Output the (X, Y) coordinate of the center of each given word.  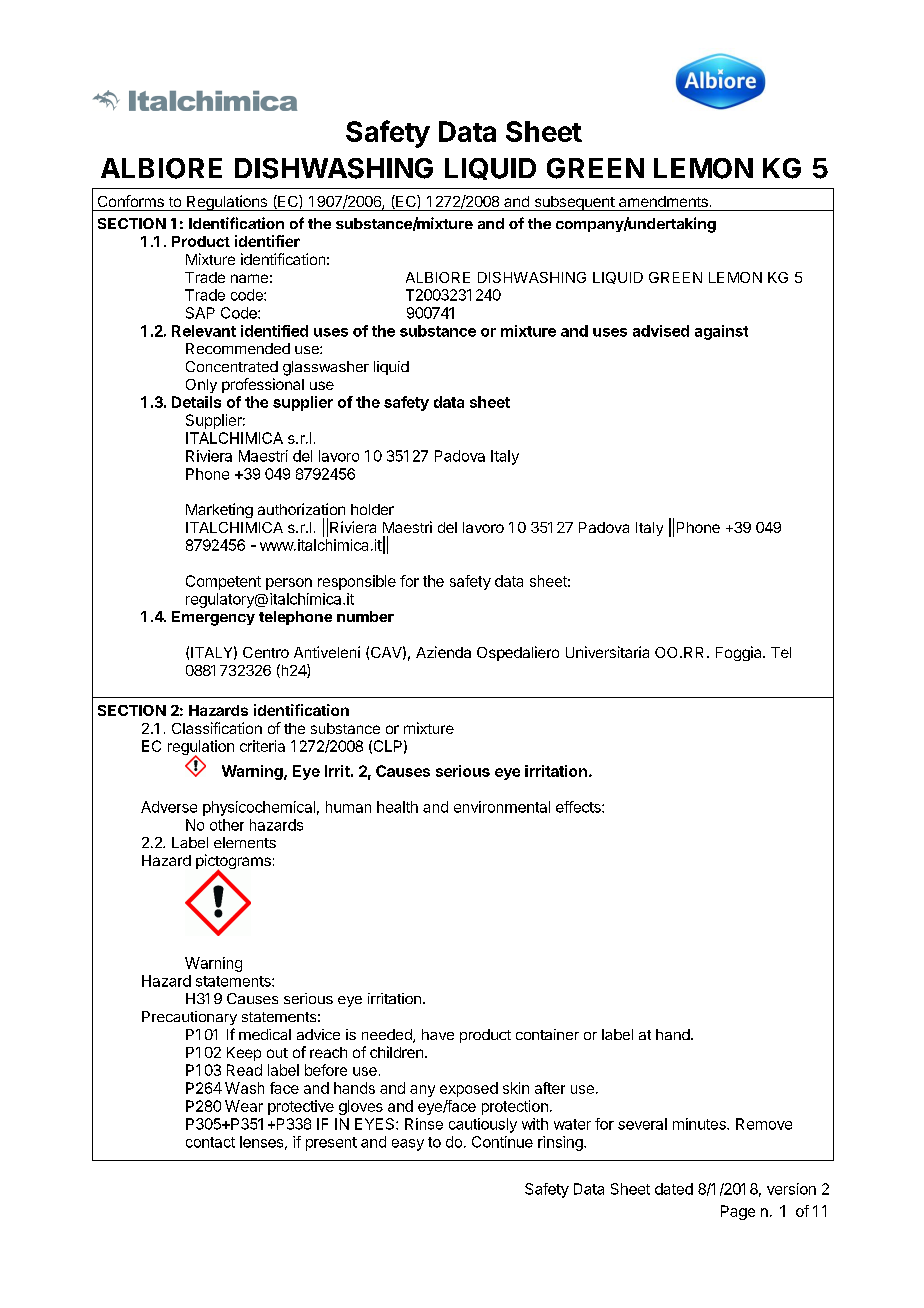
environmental (502, 807)
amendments (663, 201)
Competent (223, 582)
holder (372, 509)
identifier (267, 241)
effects (579, 807)
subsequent (574, 203)
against (721, 332)
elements (245, 842)
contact (210, 1142)
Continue (502, 1142)
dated (674, 1189)
